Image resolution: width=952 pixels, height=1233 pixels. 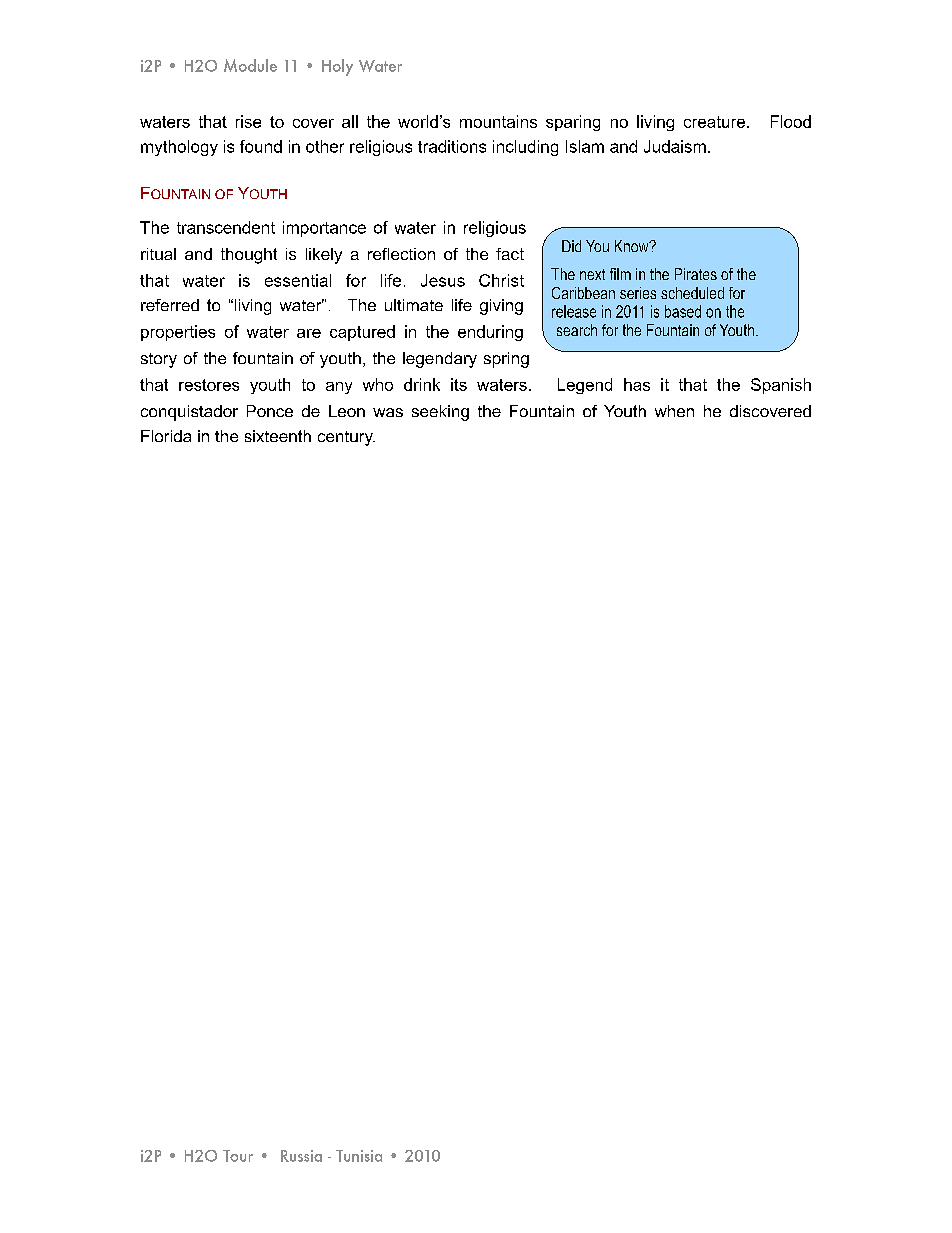 What do you see at coordinates (301, 1156) in the page?
I see `Russia` at bounding box center [301, 1156].
